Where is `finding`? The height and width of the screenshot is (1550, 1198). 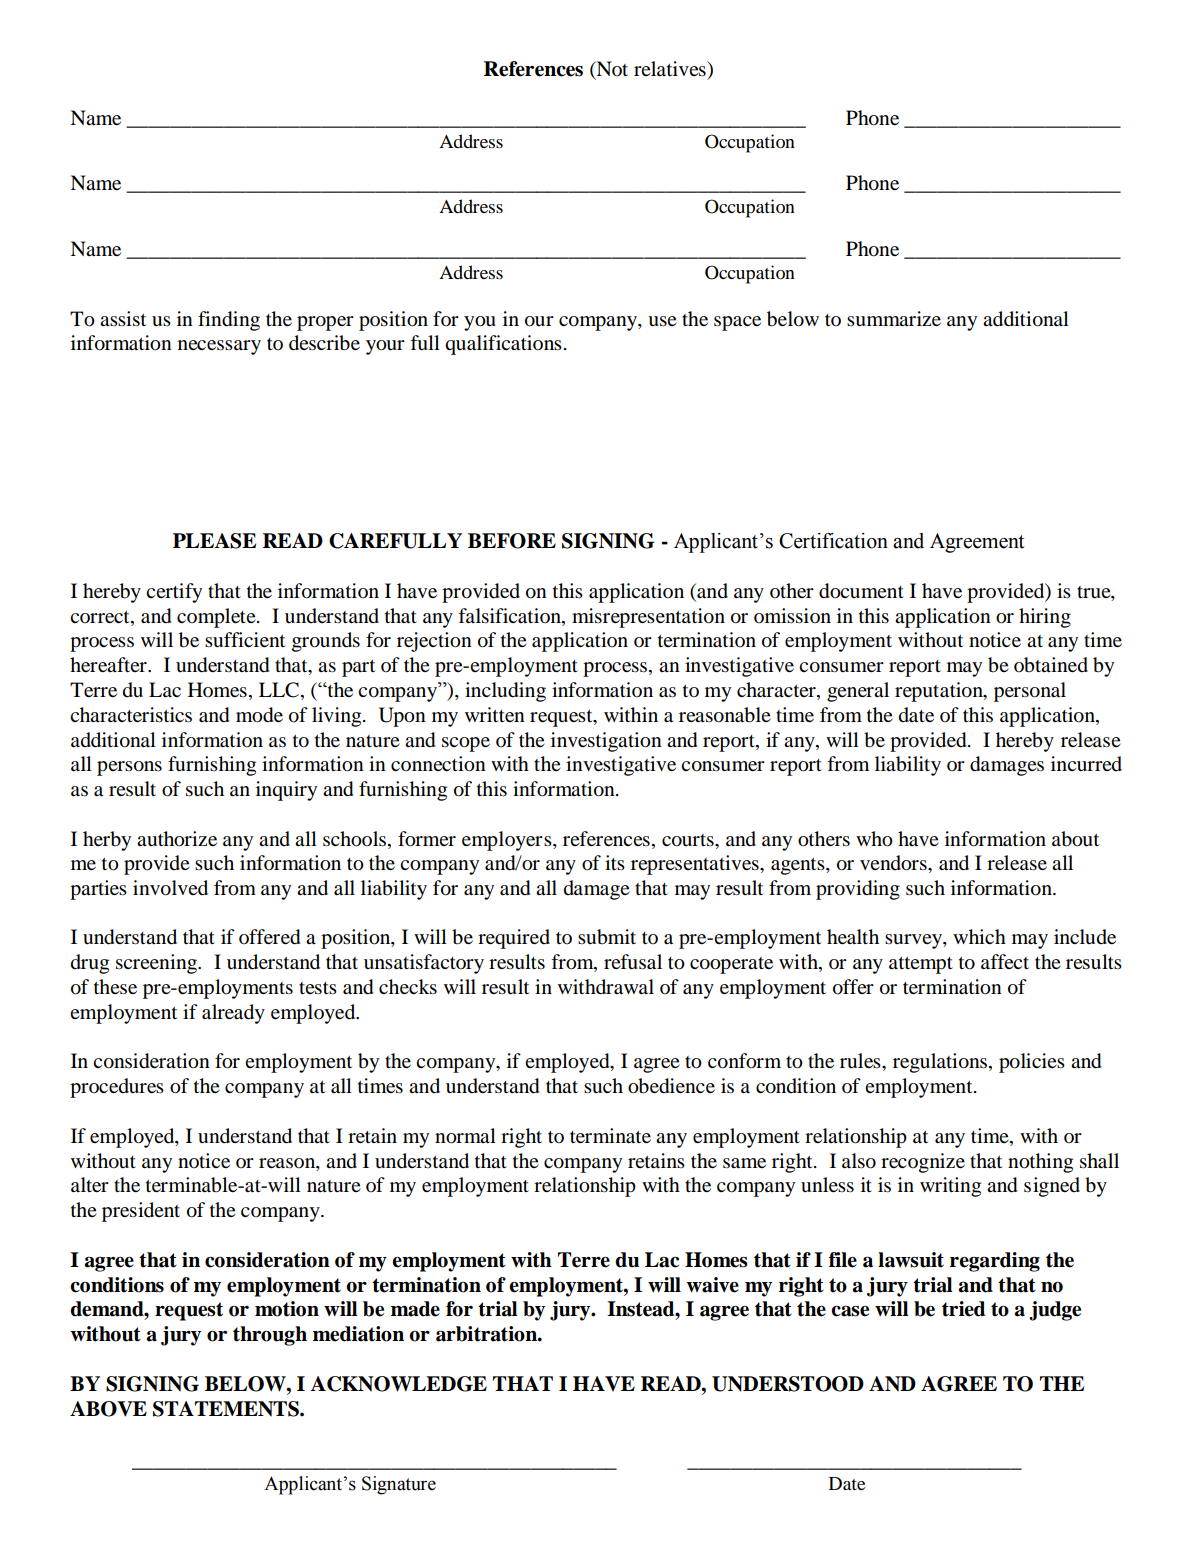 finding is located at coordinates (229, 321).
